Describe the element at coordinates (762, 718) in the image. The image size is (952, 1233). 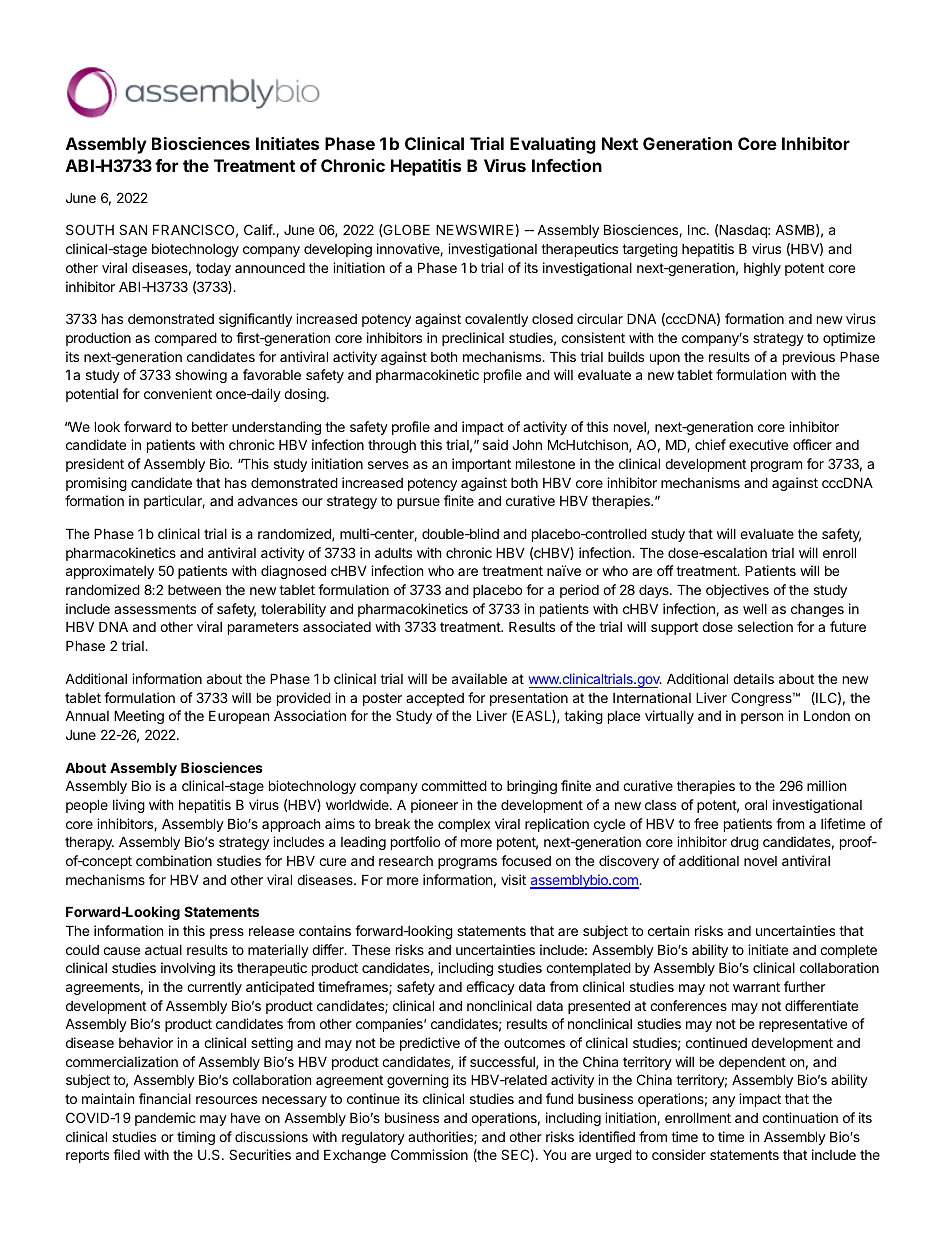
I see `person` at that location.
